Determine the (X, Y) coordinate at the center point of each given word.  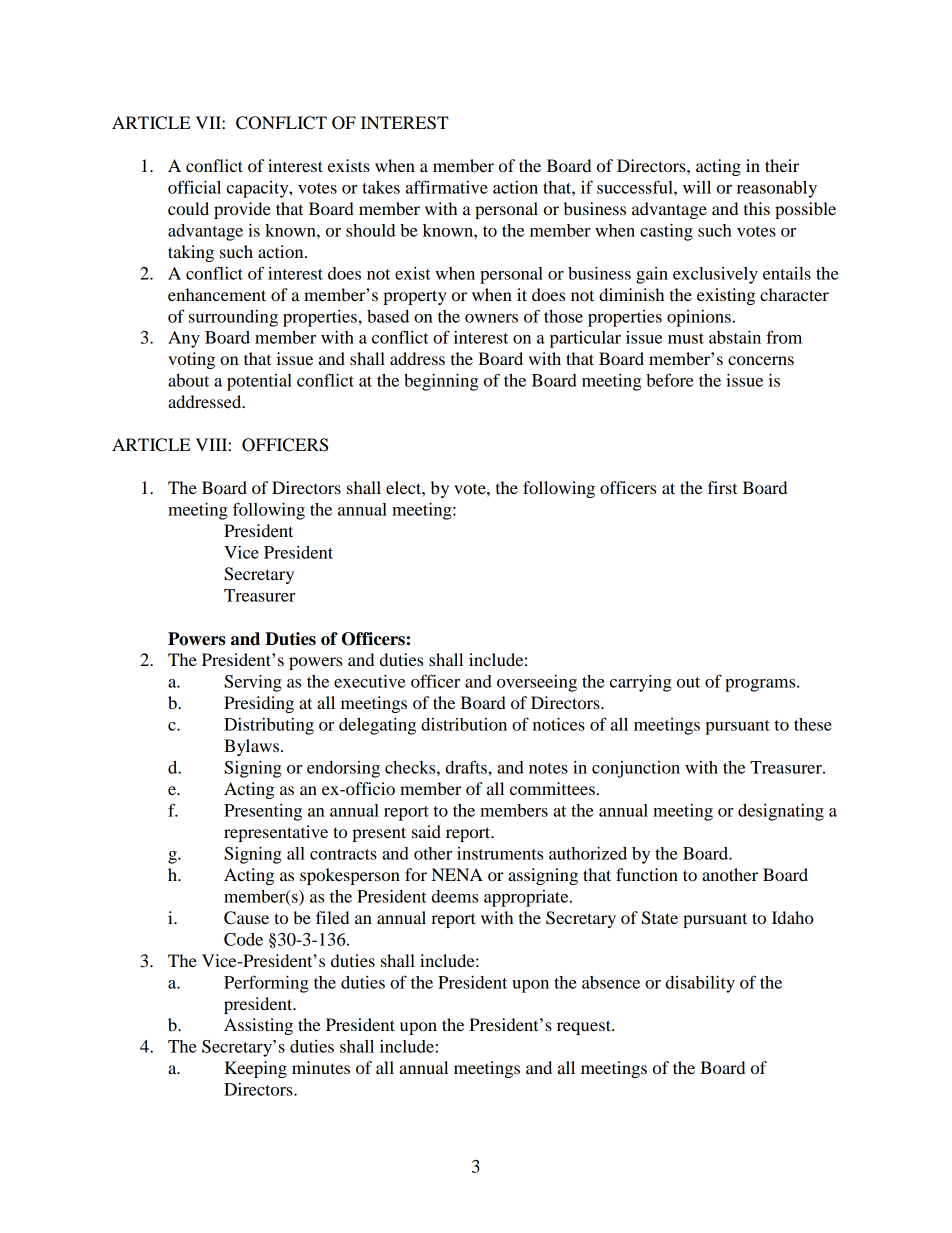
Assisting (258, 1026)
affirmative (447, 187)
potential (259, 382)
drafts (467, 767)
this (757, 208)
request (585, 1027)
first (722, 487)
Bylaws (251, 747)
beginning (441, 382)
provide (242, 210)
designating (781, 812)
